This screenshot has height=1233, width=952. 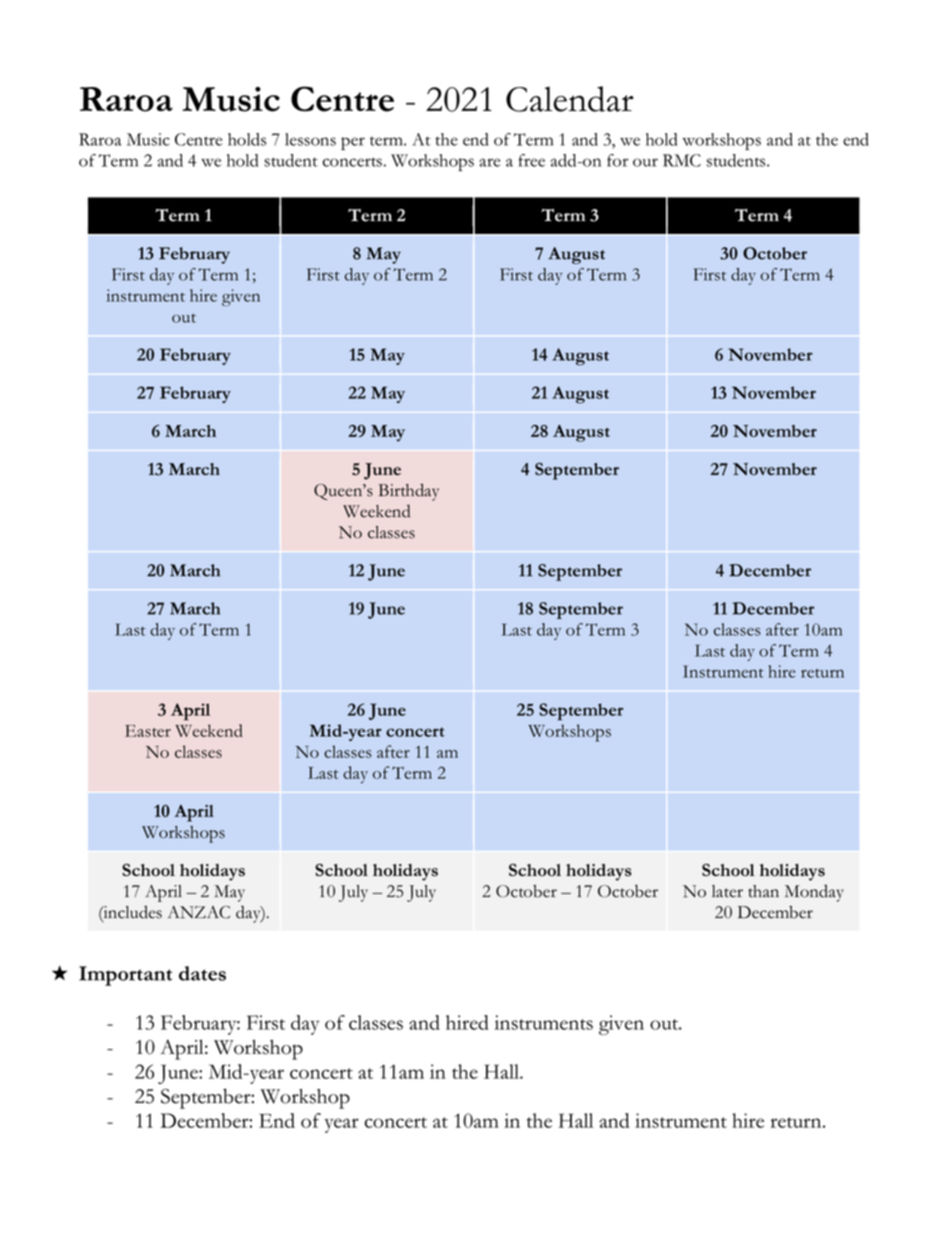 I want to click on lessons, so click(x=310, y=139).
